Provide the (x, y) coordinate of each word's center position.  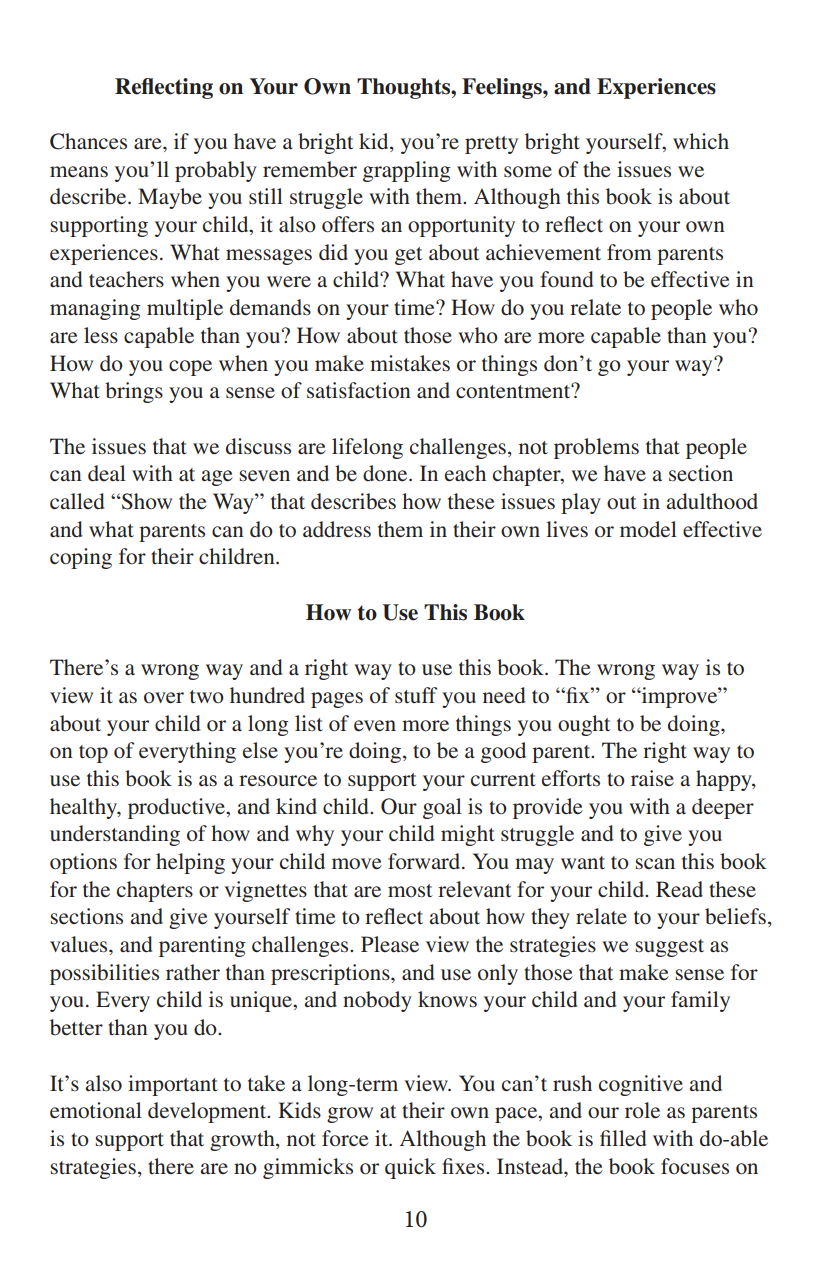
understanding (115, 835)
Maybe (170, 198)
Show (146, 501)
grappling (407, 171)
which (701, 141)
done (386, 473)
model (648, 529)
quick (410, 1168)
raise (652, 778)
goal (442, 808)
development (208, 1112)
